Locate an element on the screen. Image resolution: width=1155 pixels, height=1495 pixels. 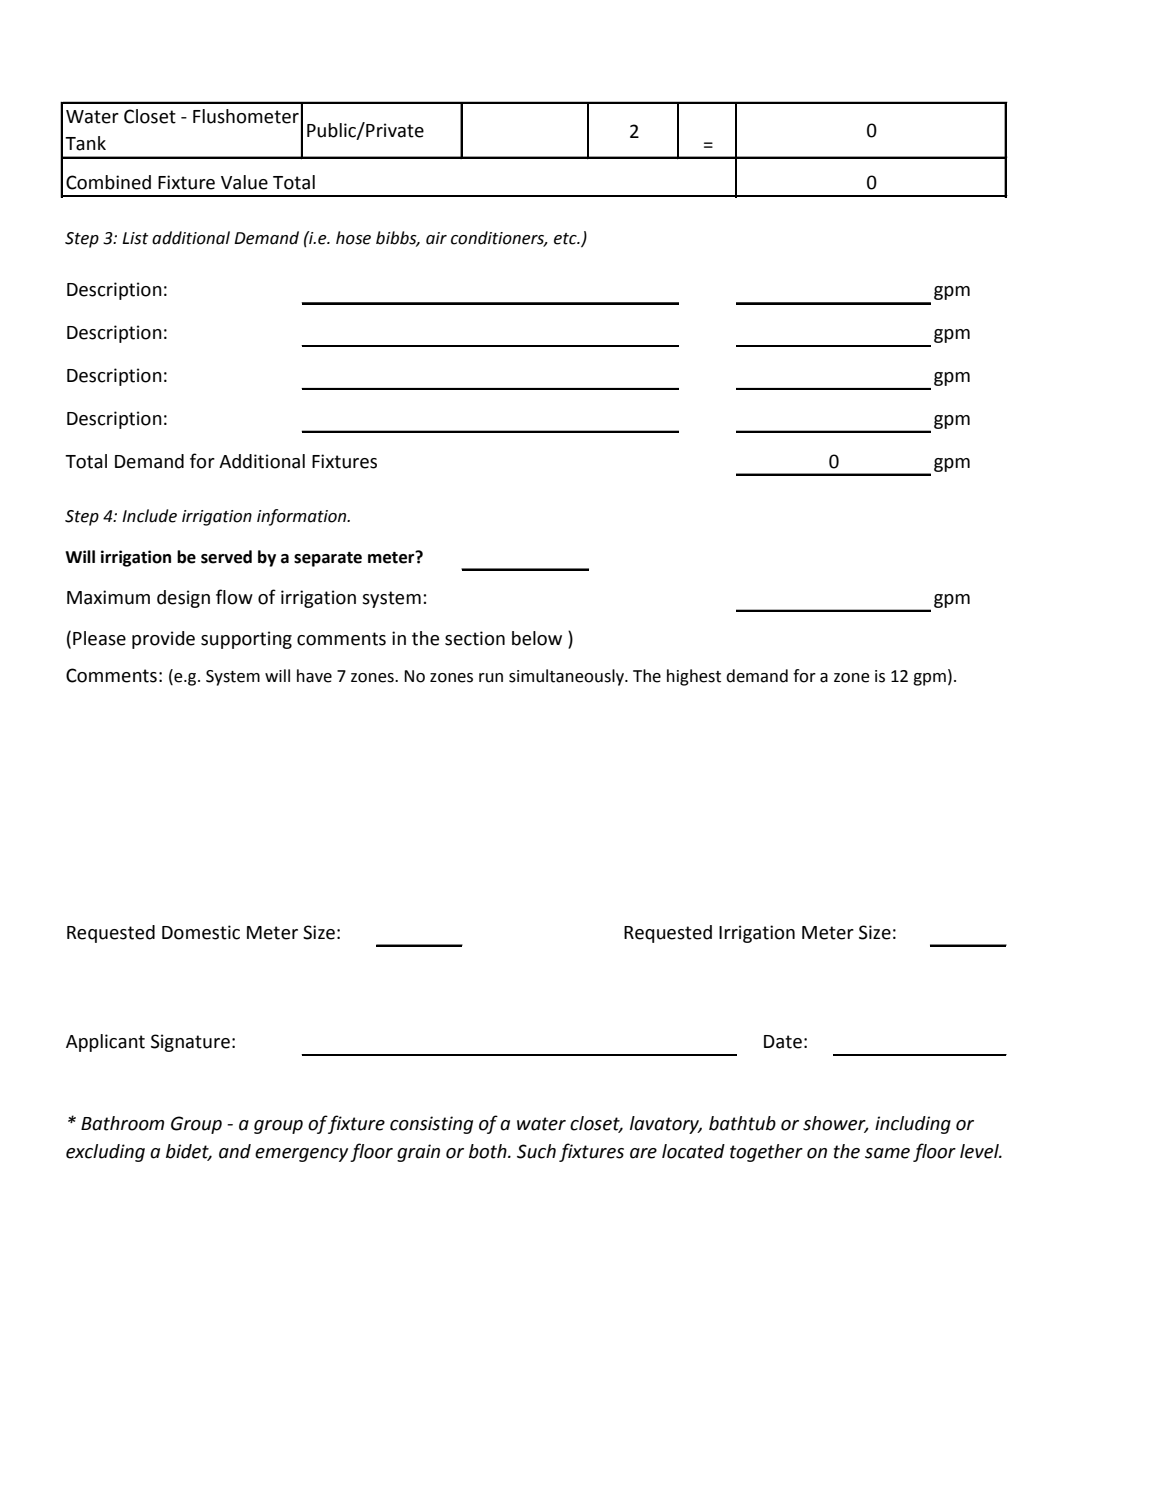
etc is located at coordinates (566, 239).
